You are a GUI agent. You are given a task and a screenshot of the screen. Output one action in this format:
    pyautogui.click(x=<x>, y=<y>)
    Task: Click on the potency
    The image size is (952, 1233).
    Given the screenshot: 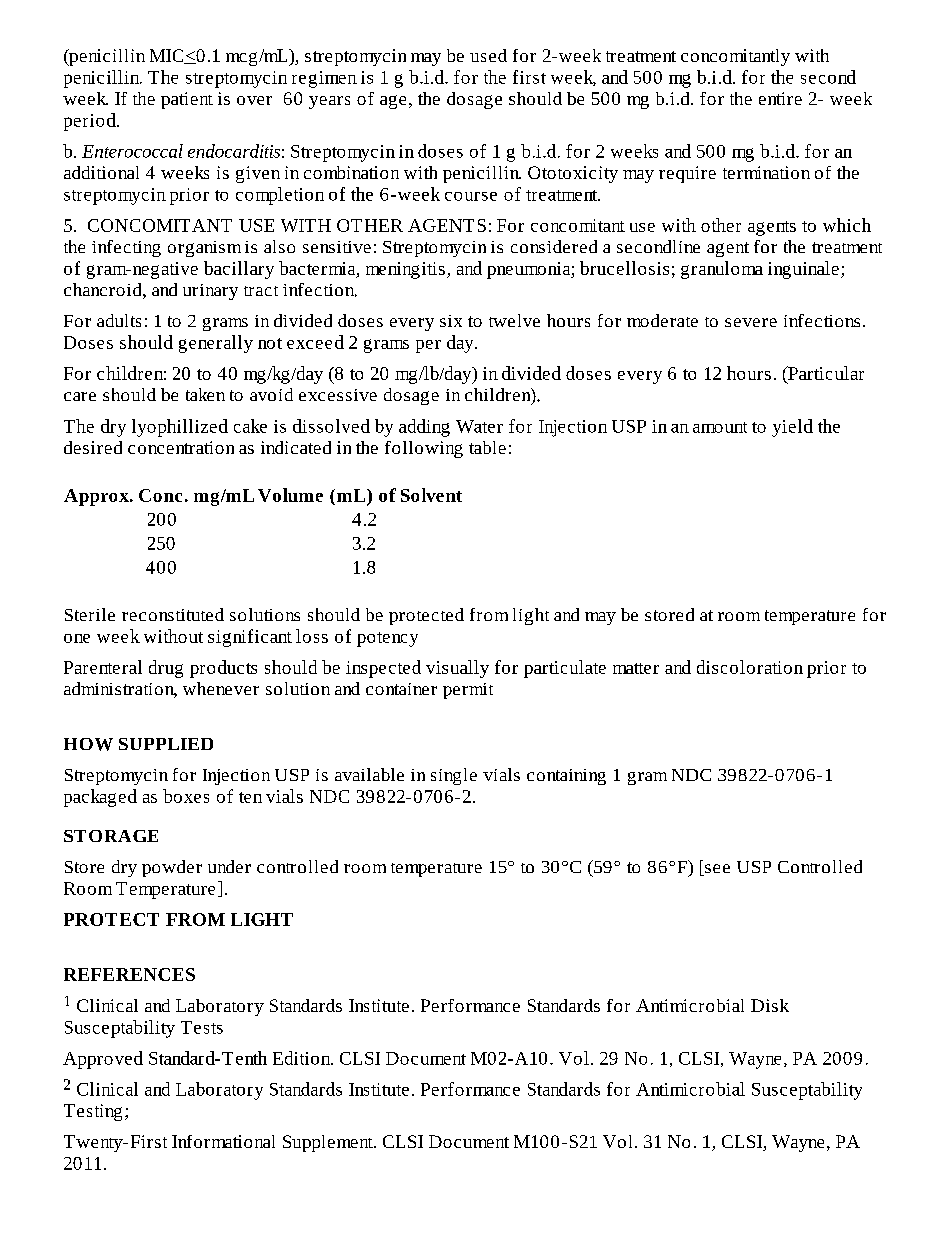 What is the action you would take?
    pyautogui.click(x=387, y=639)
